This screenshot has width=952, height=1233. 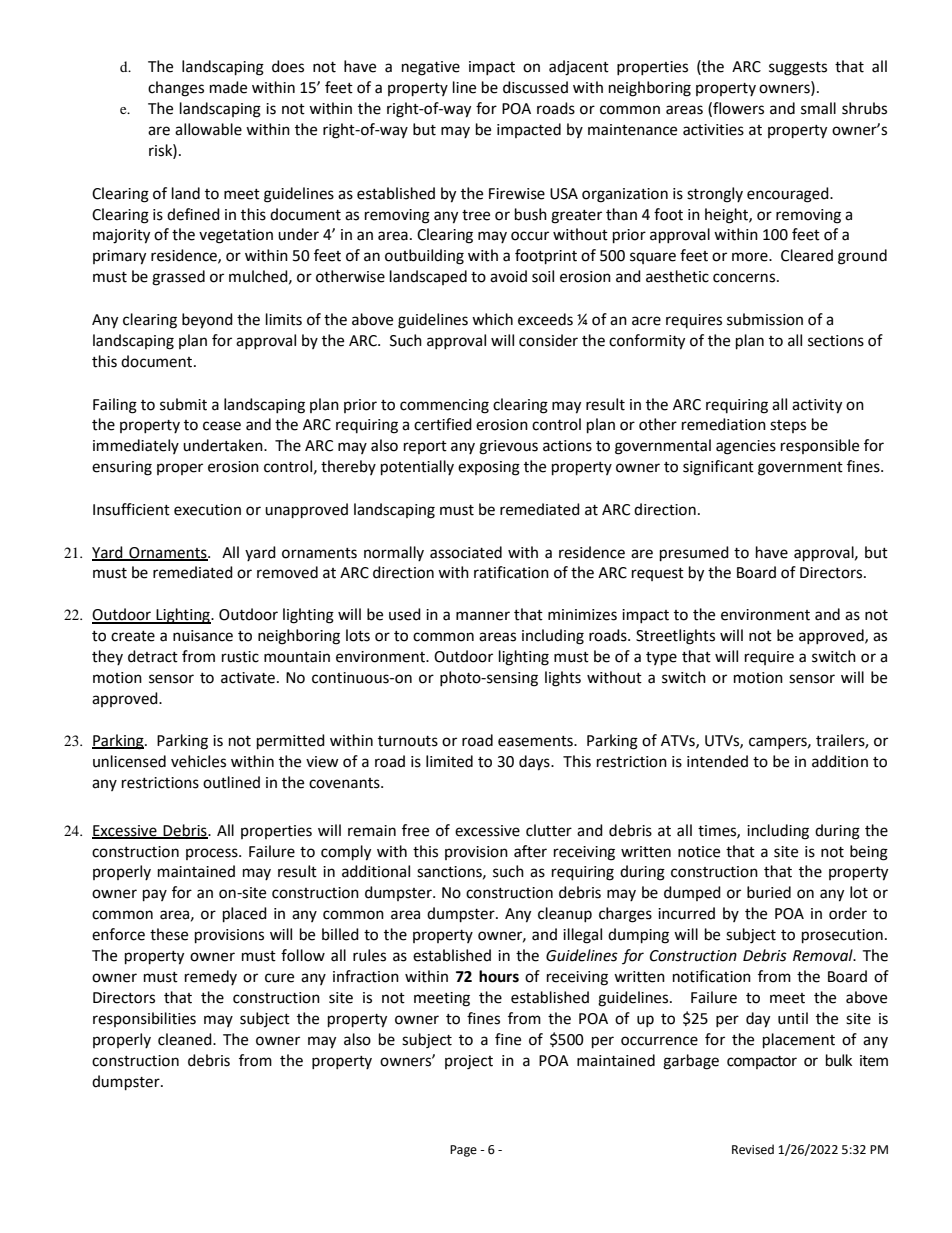 I want to click on manner, so click(x=483, y=616).
